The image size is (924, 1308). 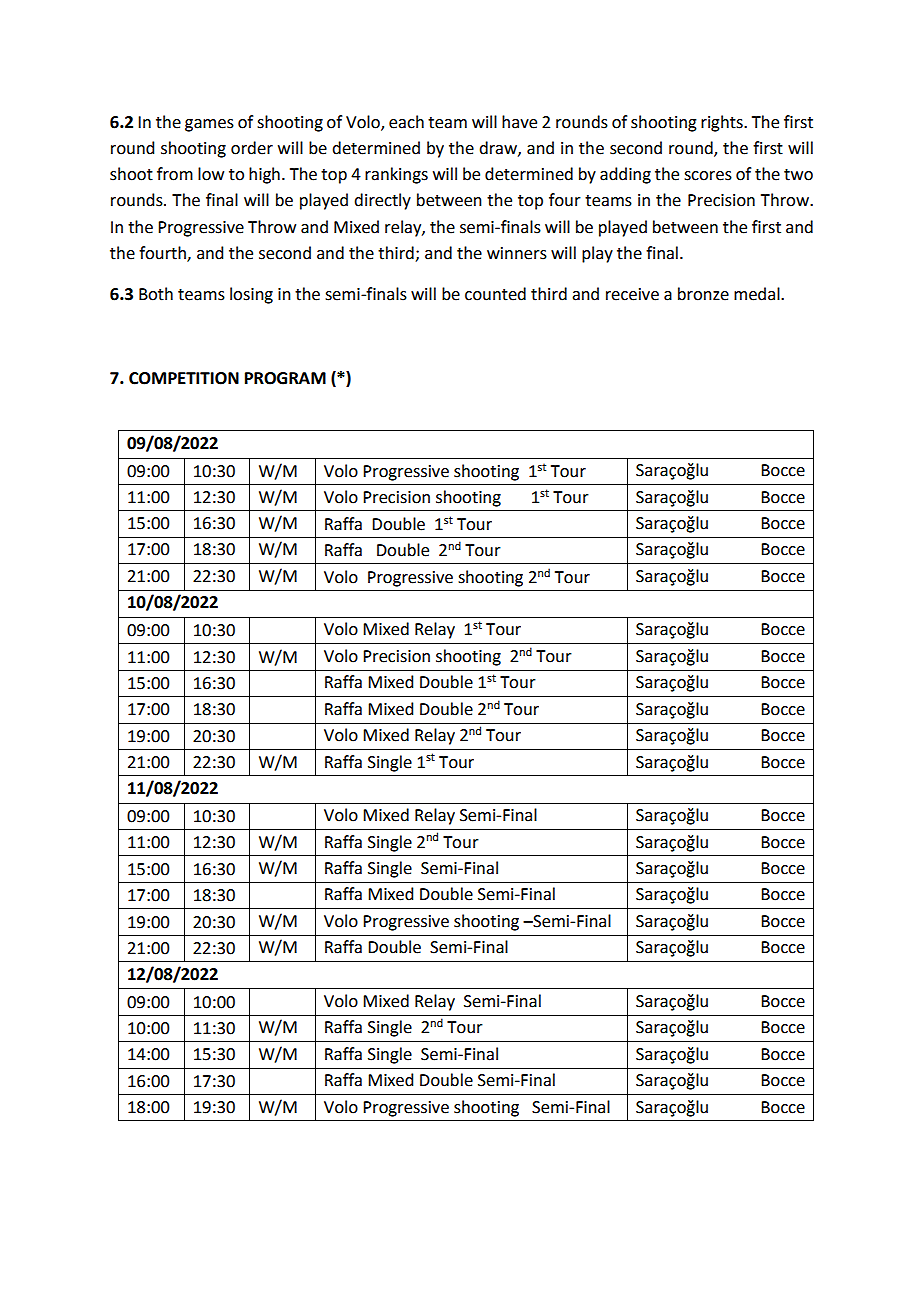 What do you see at coordinates (251, 295) in the screenshot?
I see `losing` at bounding box center [251, 295].
